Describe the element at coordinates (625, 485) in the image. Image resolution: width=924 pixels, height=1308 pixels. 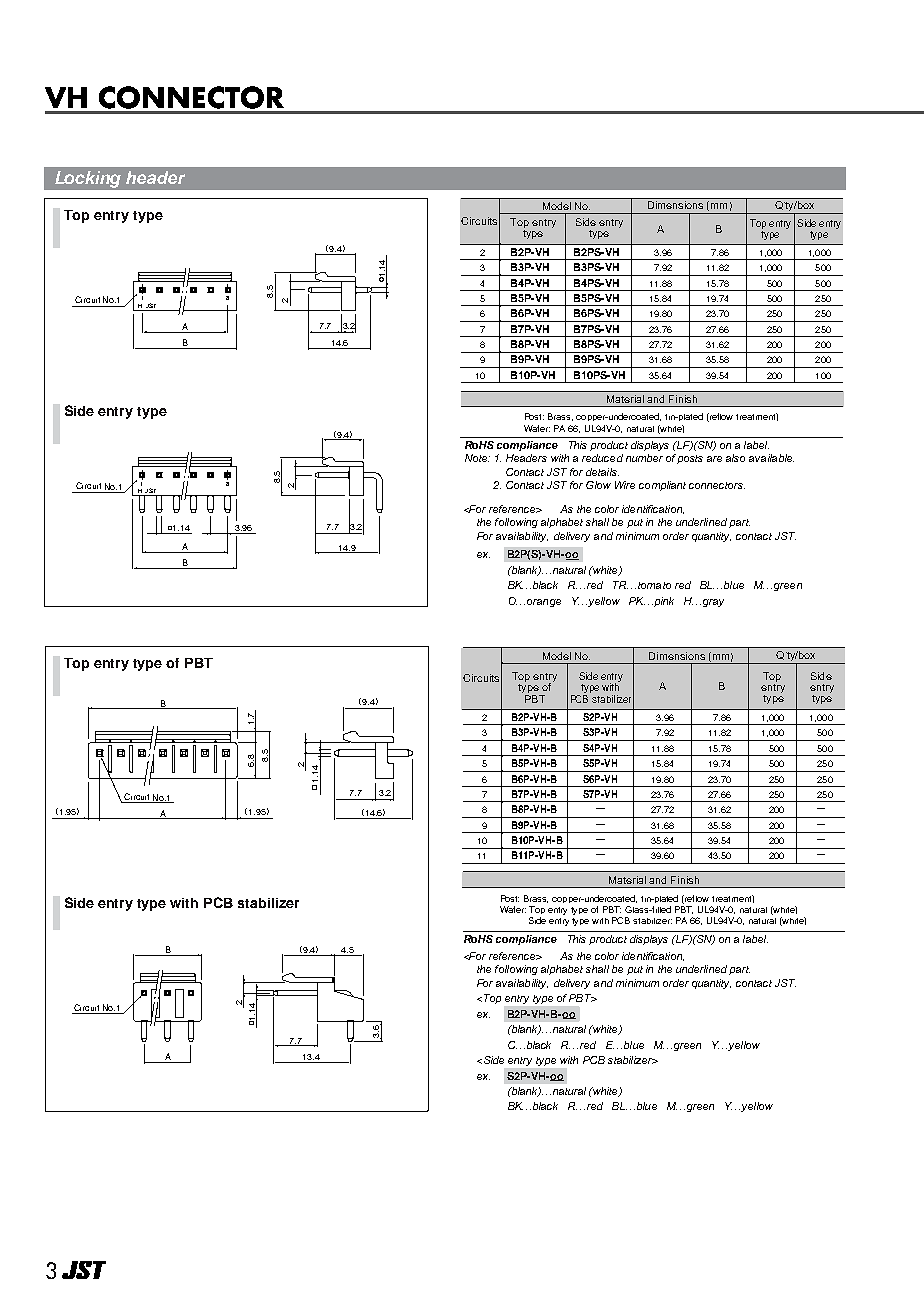
I see `Wire` at that location.
